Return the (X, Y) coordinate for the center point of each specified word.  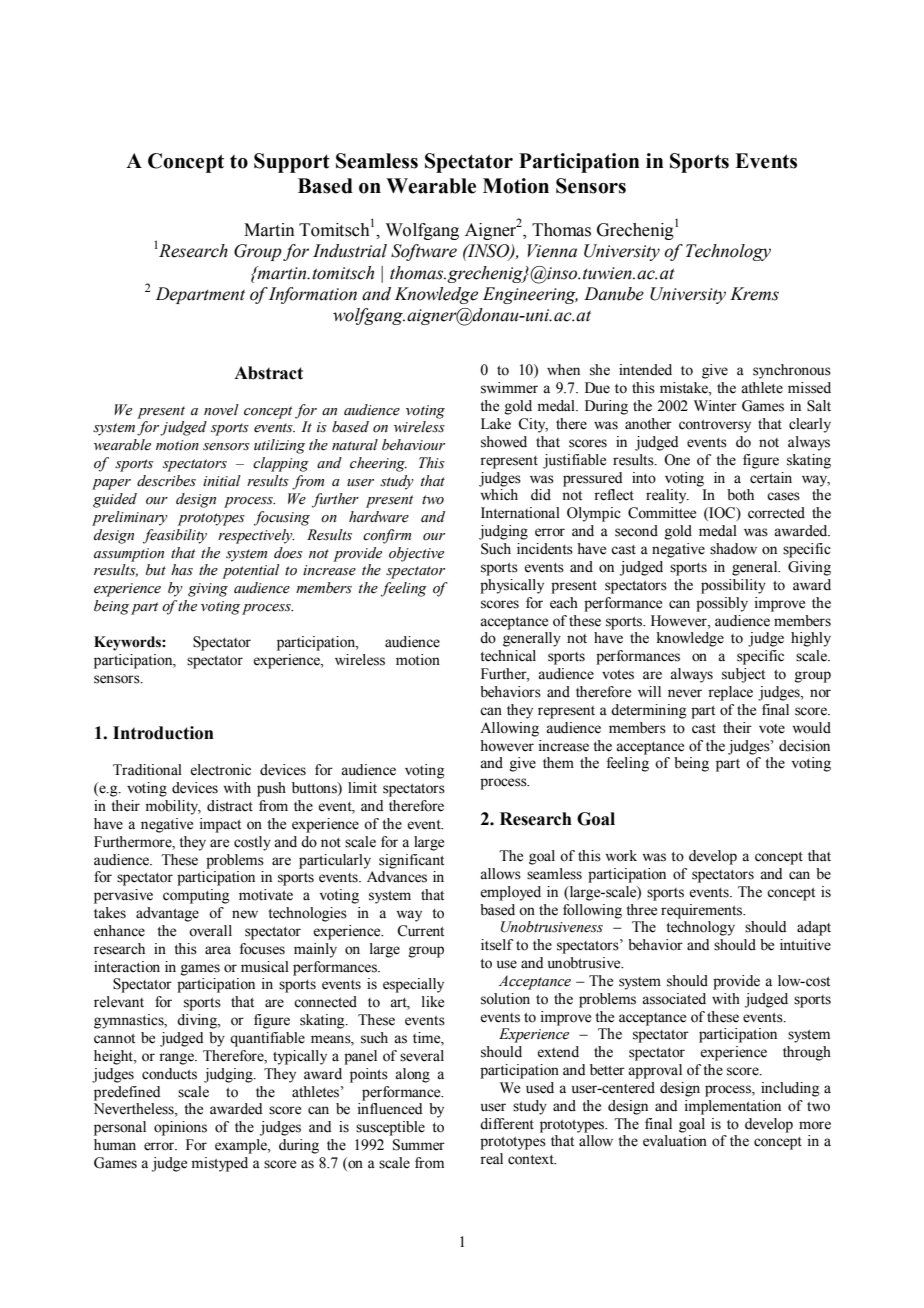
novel (221, 410)
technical (508, 656)
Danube (614, 294)
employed (510, 893)
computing (196, 896)
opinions (180, 1128)
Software (424, 252)
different (507, 1124)
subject (743, 675)
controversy (715, 426)
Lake (496, 424)
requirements (703, 911)
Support (292, 163)
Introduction (163, 733)
